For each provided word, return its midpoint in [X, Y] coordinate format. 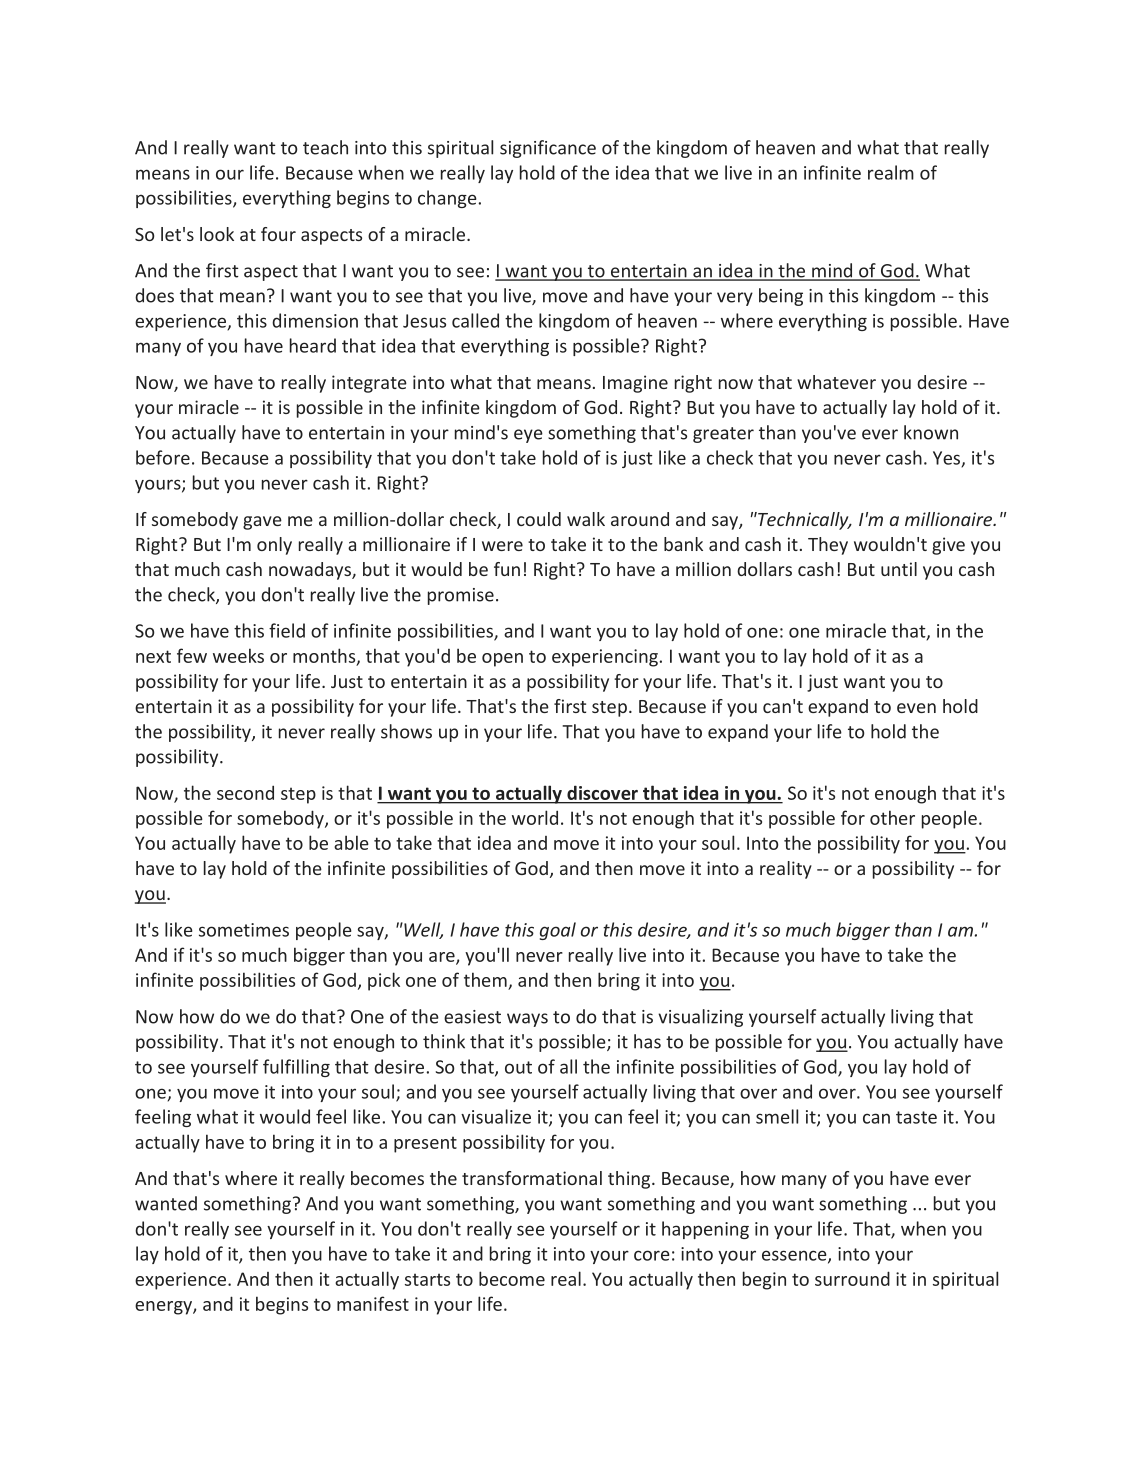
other [892, 817]
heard [313, 345]
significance [548, 149]
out [518, 1067]
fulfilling [296, 1068]
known [931, 432]
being [781, 297]
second [245, 792]
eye [528, 436]
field [287, 630]
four [278, 234]
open [502, 660]
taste [916, 1117]
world [535, 817]
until [899, 569]
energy [164, 1308]
